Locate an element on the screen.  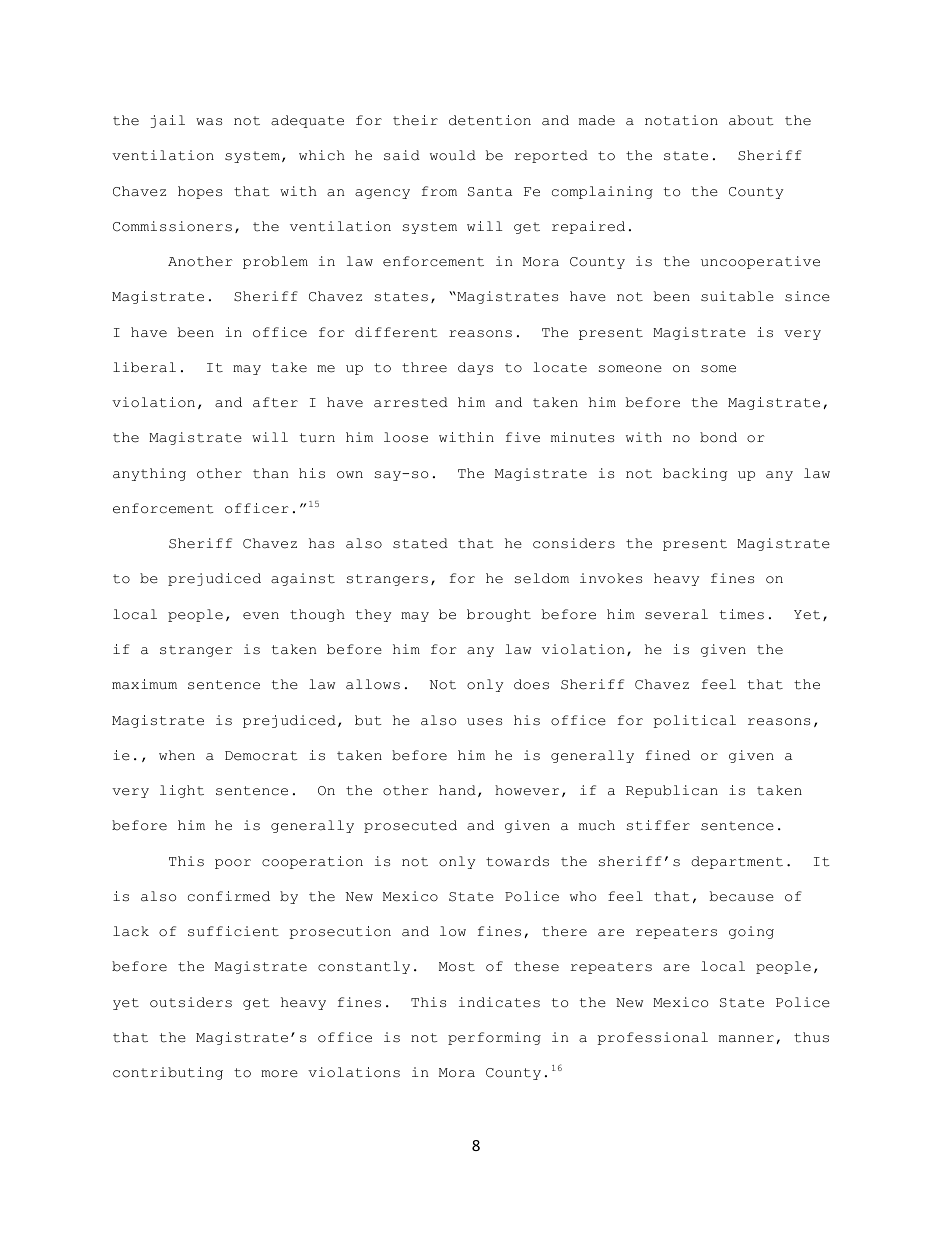
was is located at coordinates (209, 122).
